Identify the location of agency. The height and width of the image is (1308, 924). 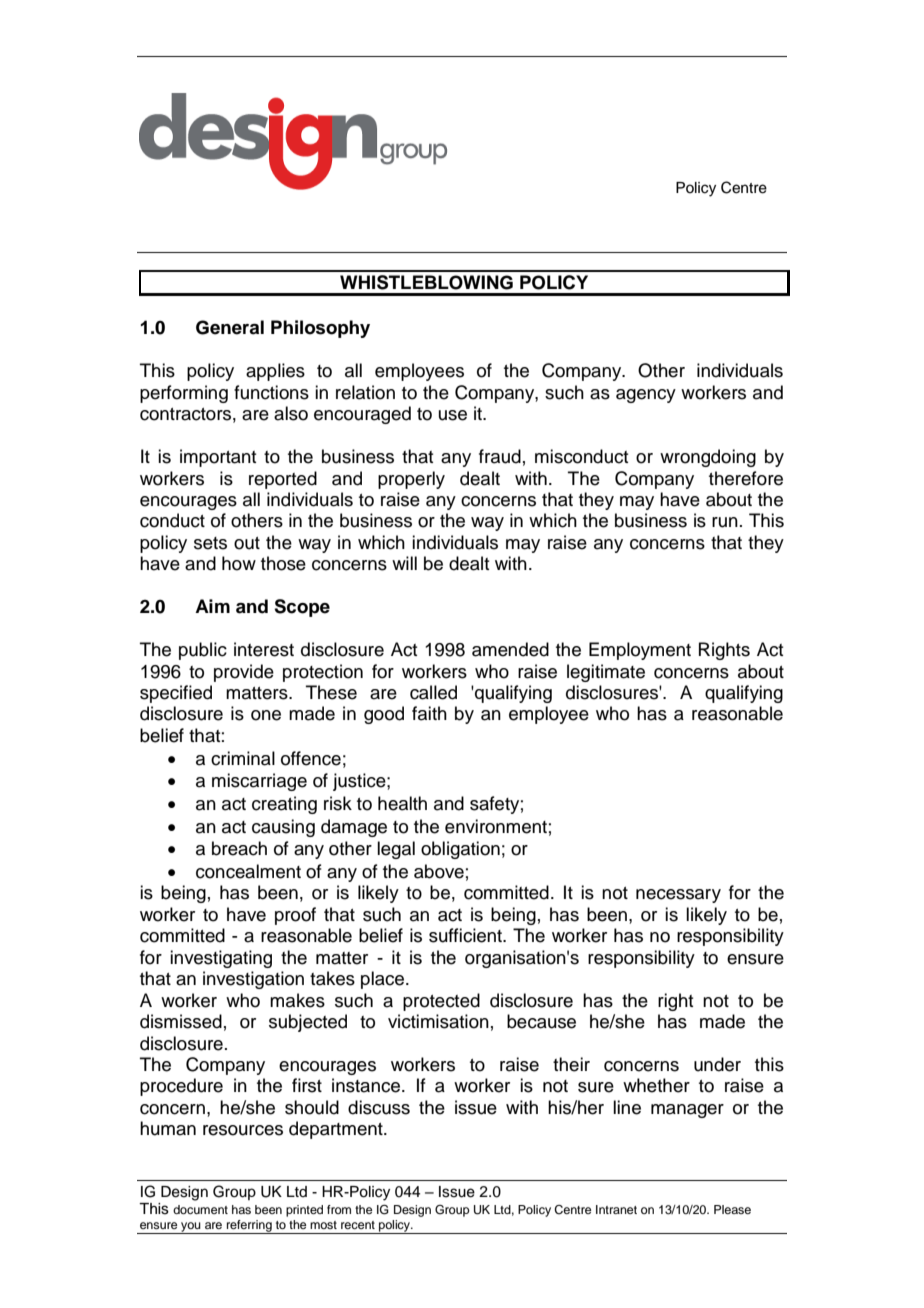
(646, 396).
